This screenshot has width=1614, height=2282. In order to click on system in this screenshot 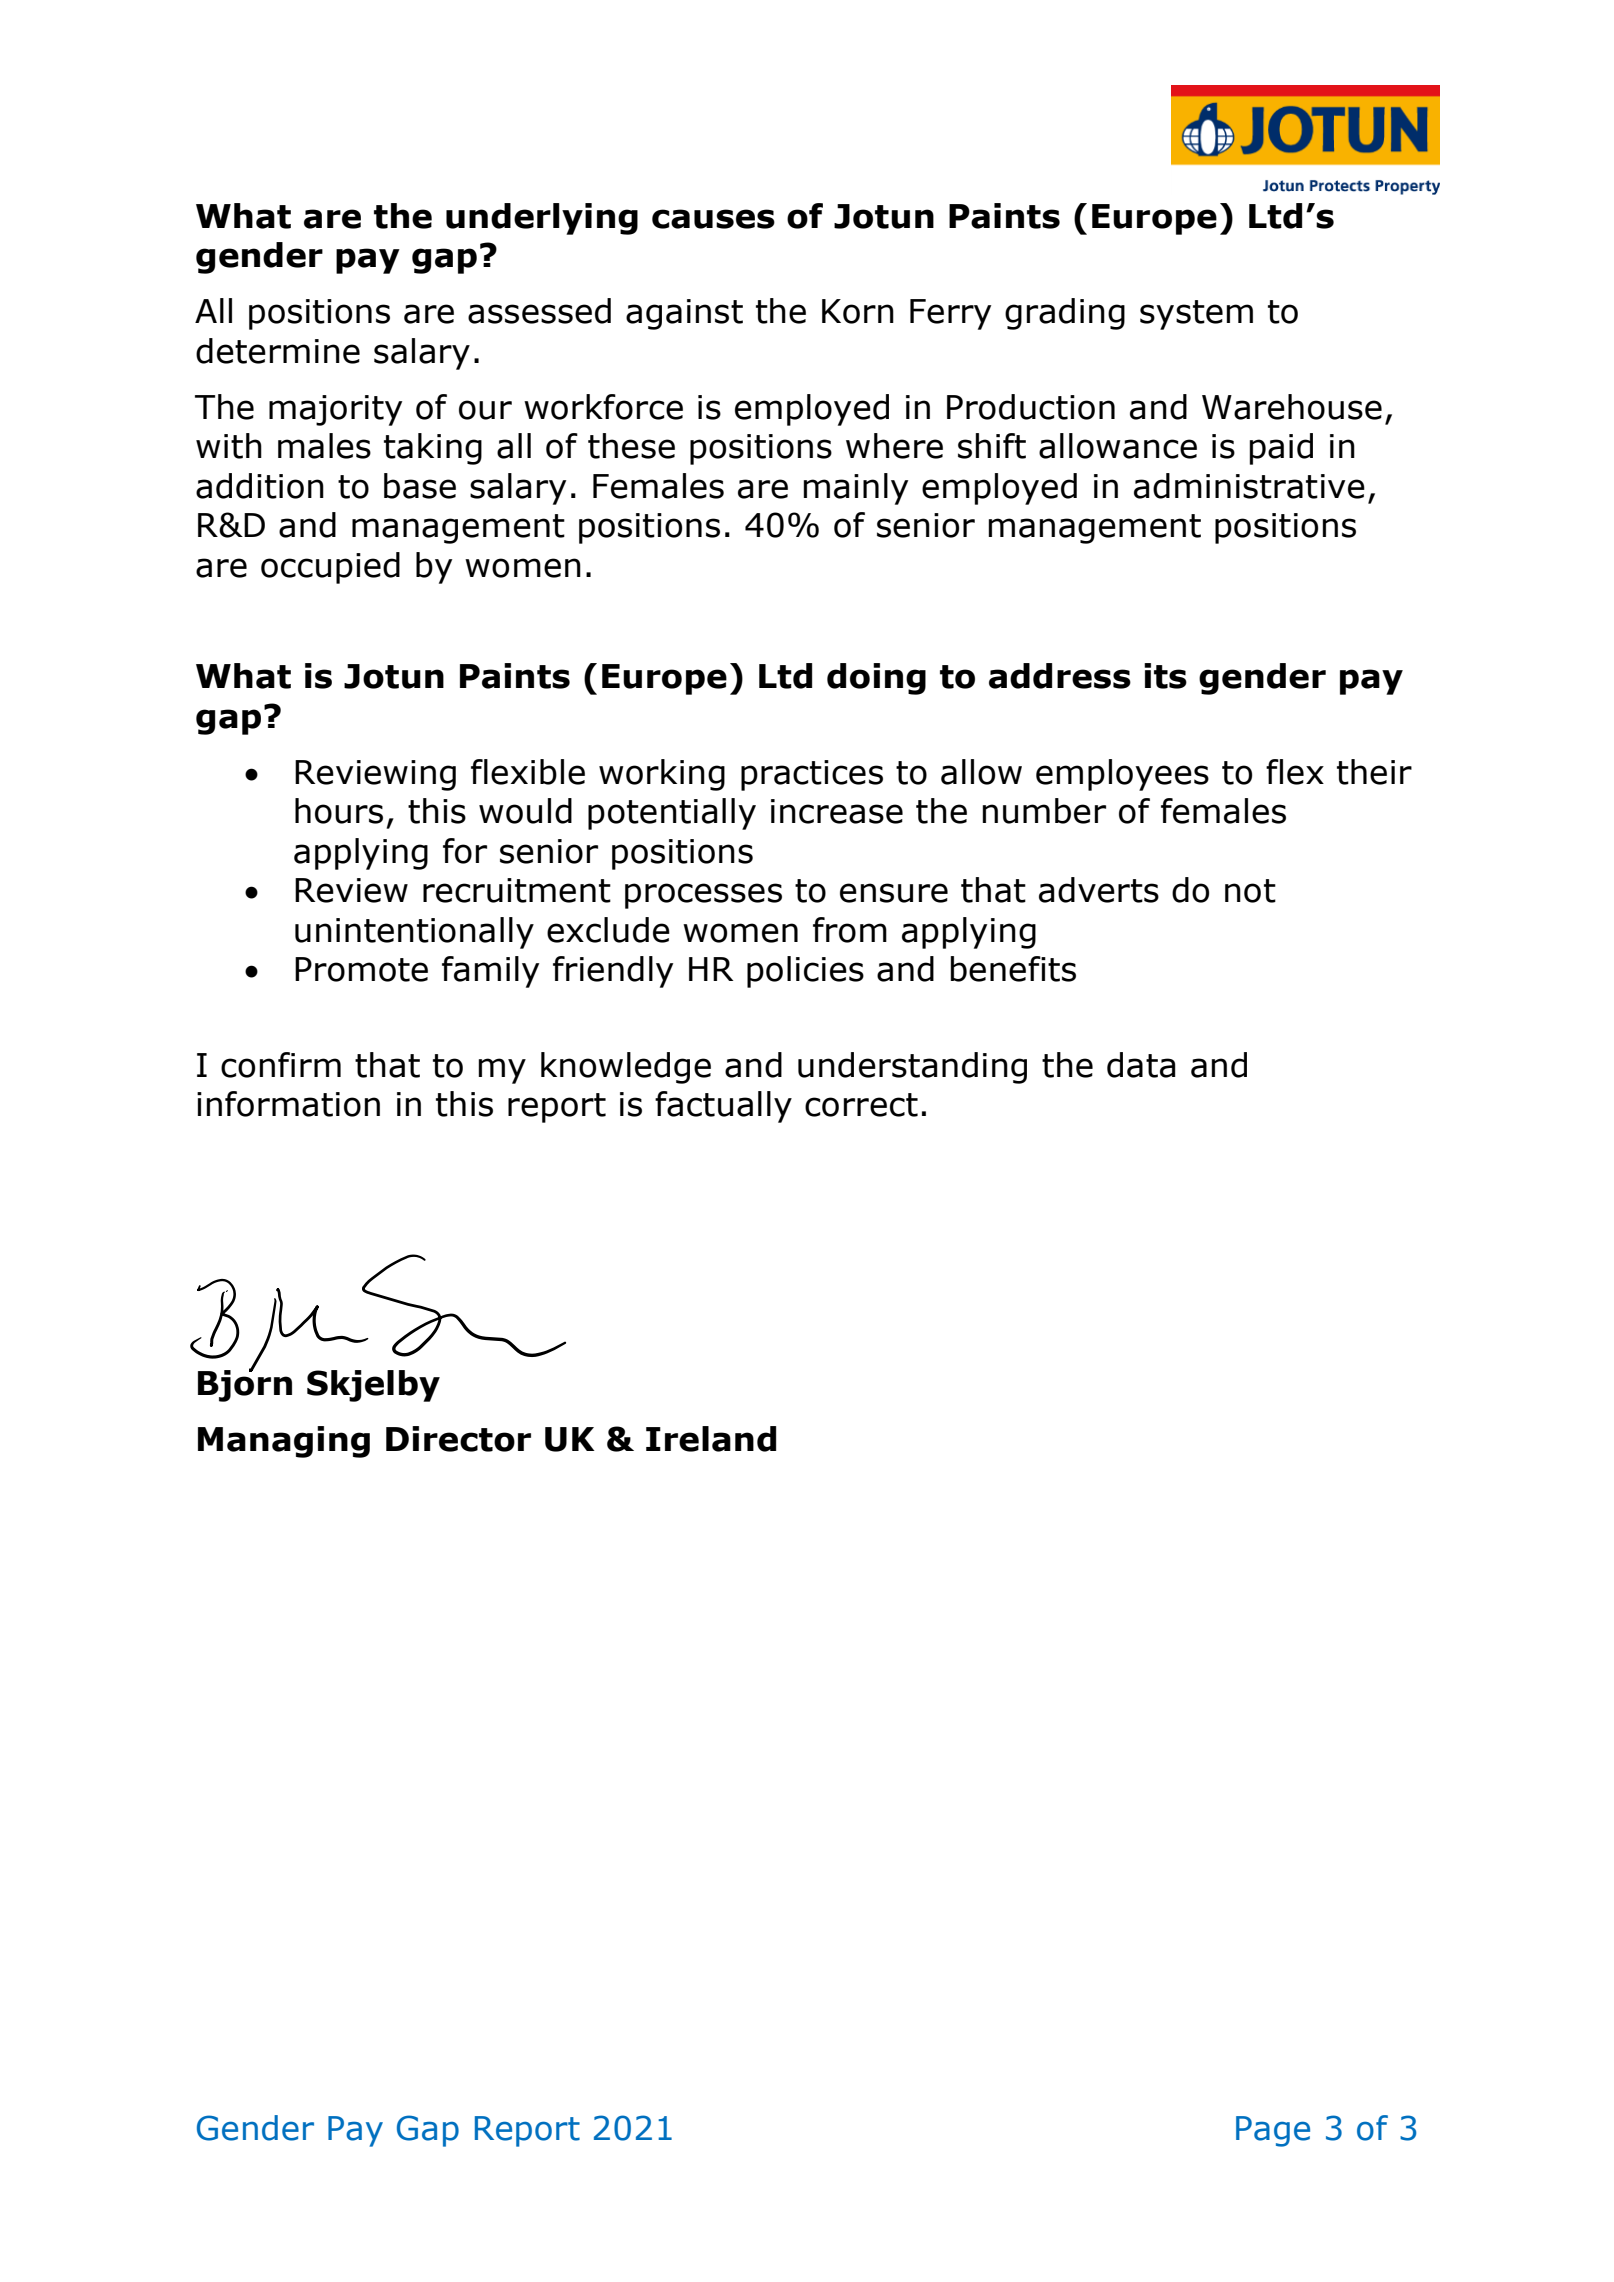, I will do `click(1196, 315)`.
